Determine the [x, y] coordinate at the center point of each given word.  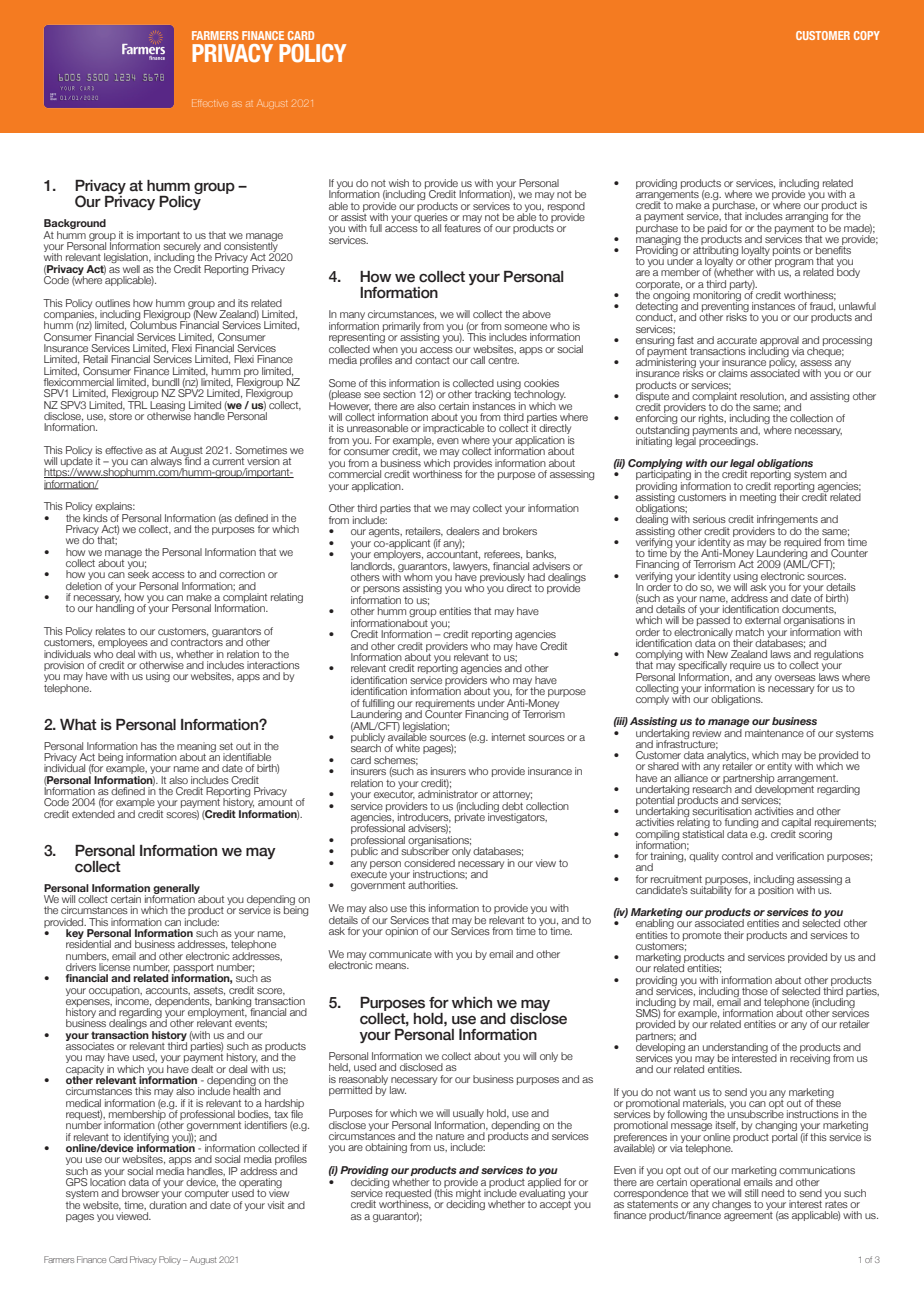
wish [399, 183]
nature [450, 1136]
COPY [867, 35]
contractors [197, 641]
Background [75, 225]
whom [417, 576]
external [763, 620]
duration [168, 1203]
